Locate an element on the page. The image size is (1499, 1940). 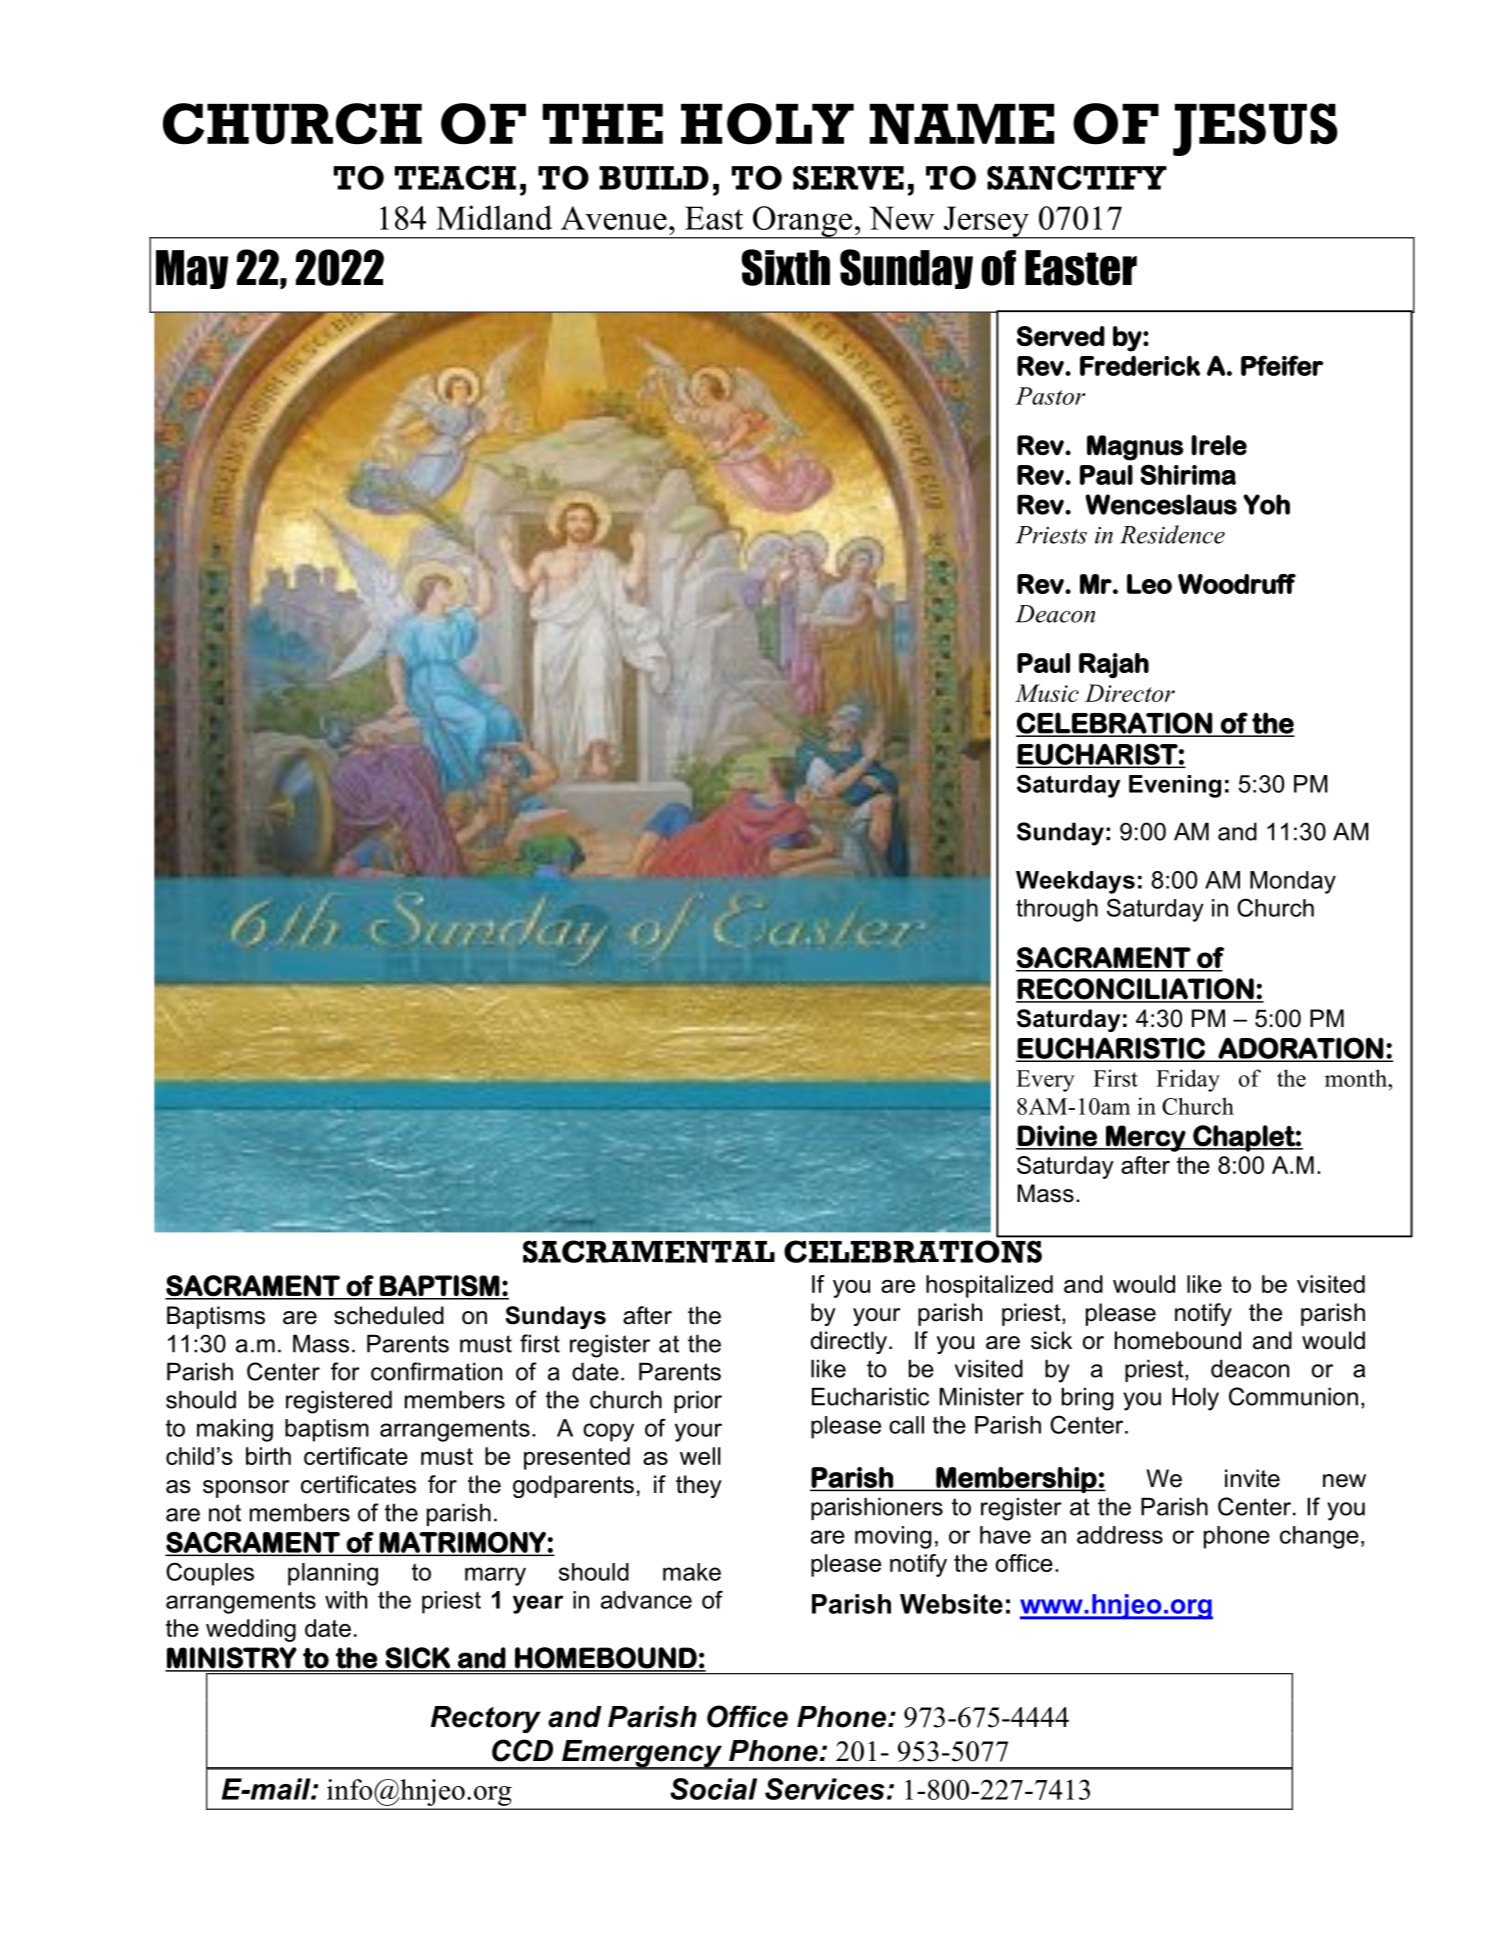
TEACH is located at coordinates (455, 177).
